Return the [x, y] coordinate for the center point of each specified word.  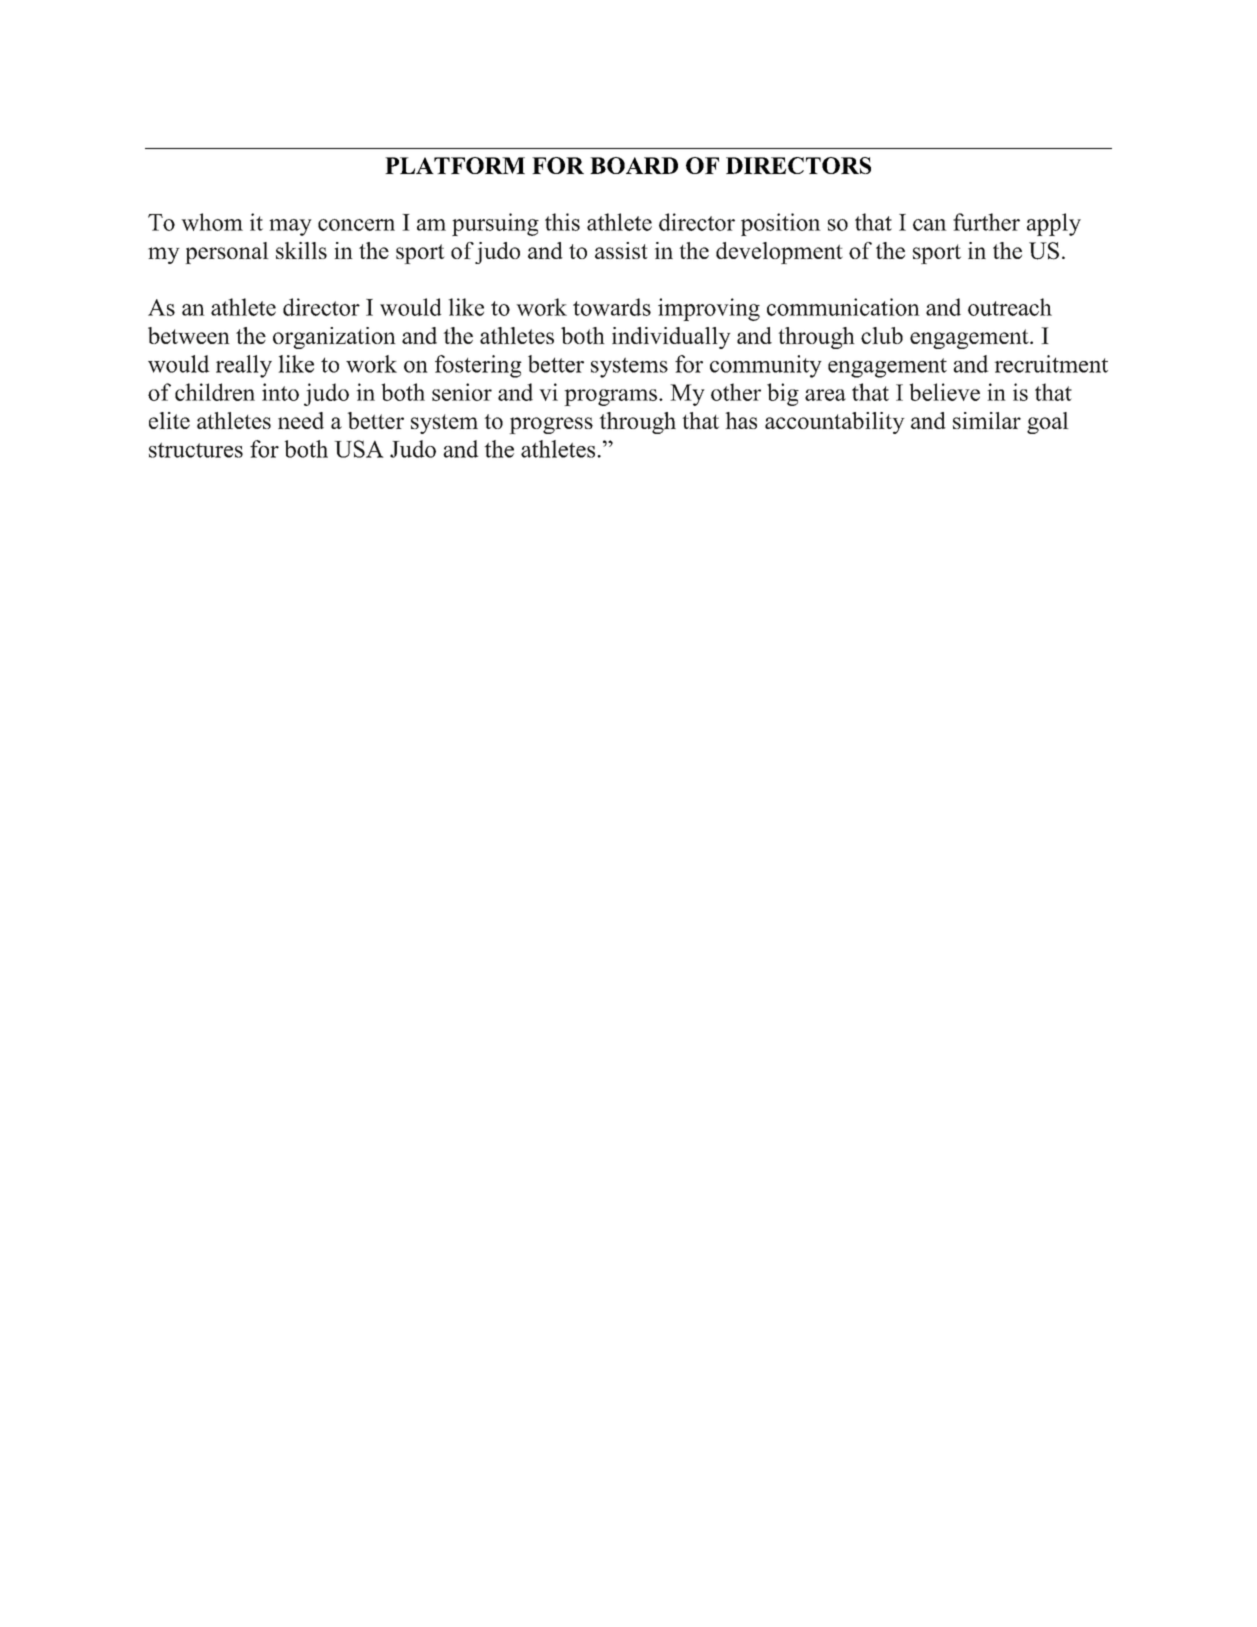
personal [227, 253]
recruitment [1051, 364]
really [244, 366]
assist [621, 250]
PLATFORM [455, 165]
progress [551, 425]
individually [671, 338]
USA [359, 449]
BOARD [634, 165]
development [779, 253]
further [986, 222]
